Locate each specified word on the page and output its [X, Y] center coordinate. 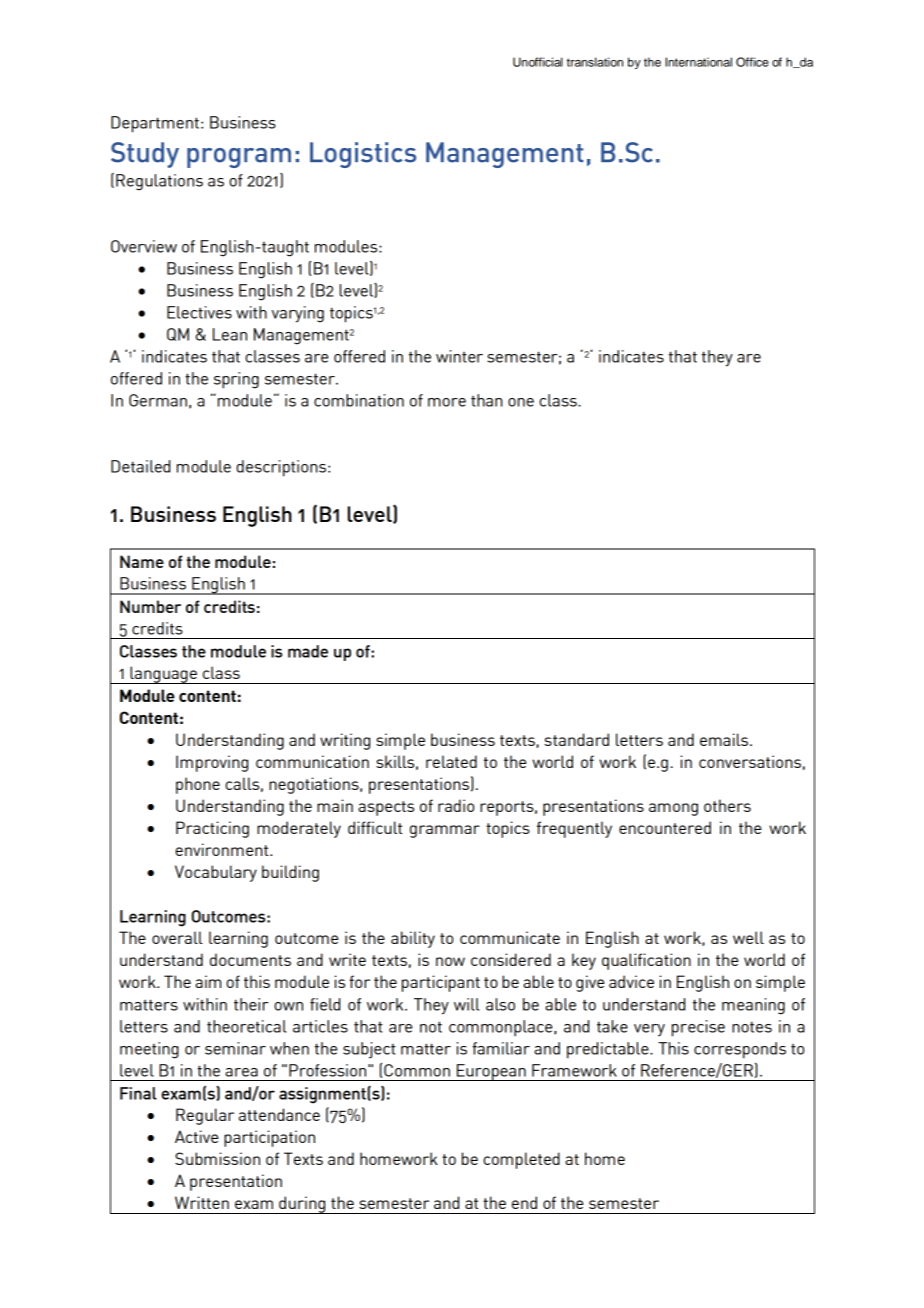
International [698, 62]
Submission [217, 1158]
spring [236, 380]
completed [521, 1160]
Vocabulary [216, 873]
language [163, 675]
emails [725, 739]
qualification [646, 961]
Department [155, 124]
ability [413, 939]
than [487, 400]
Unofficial [538, 62]
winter [459, 356]
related [451, 761]
